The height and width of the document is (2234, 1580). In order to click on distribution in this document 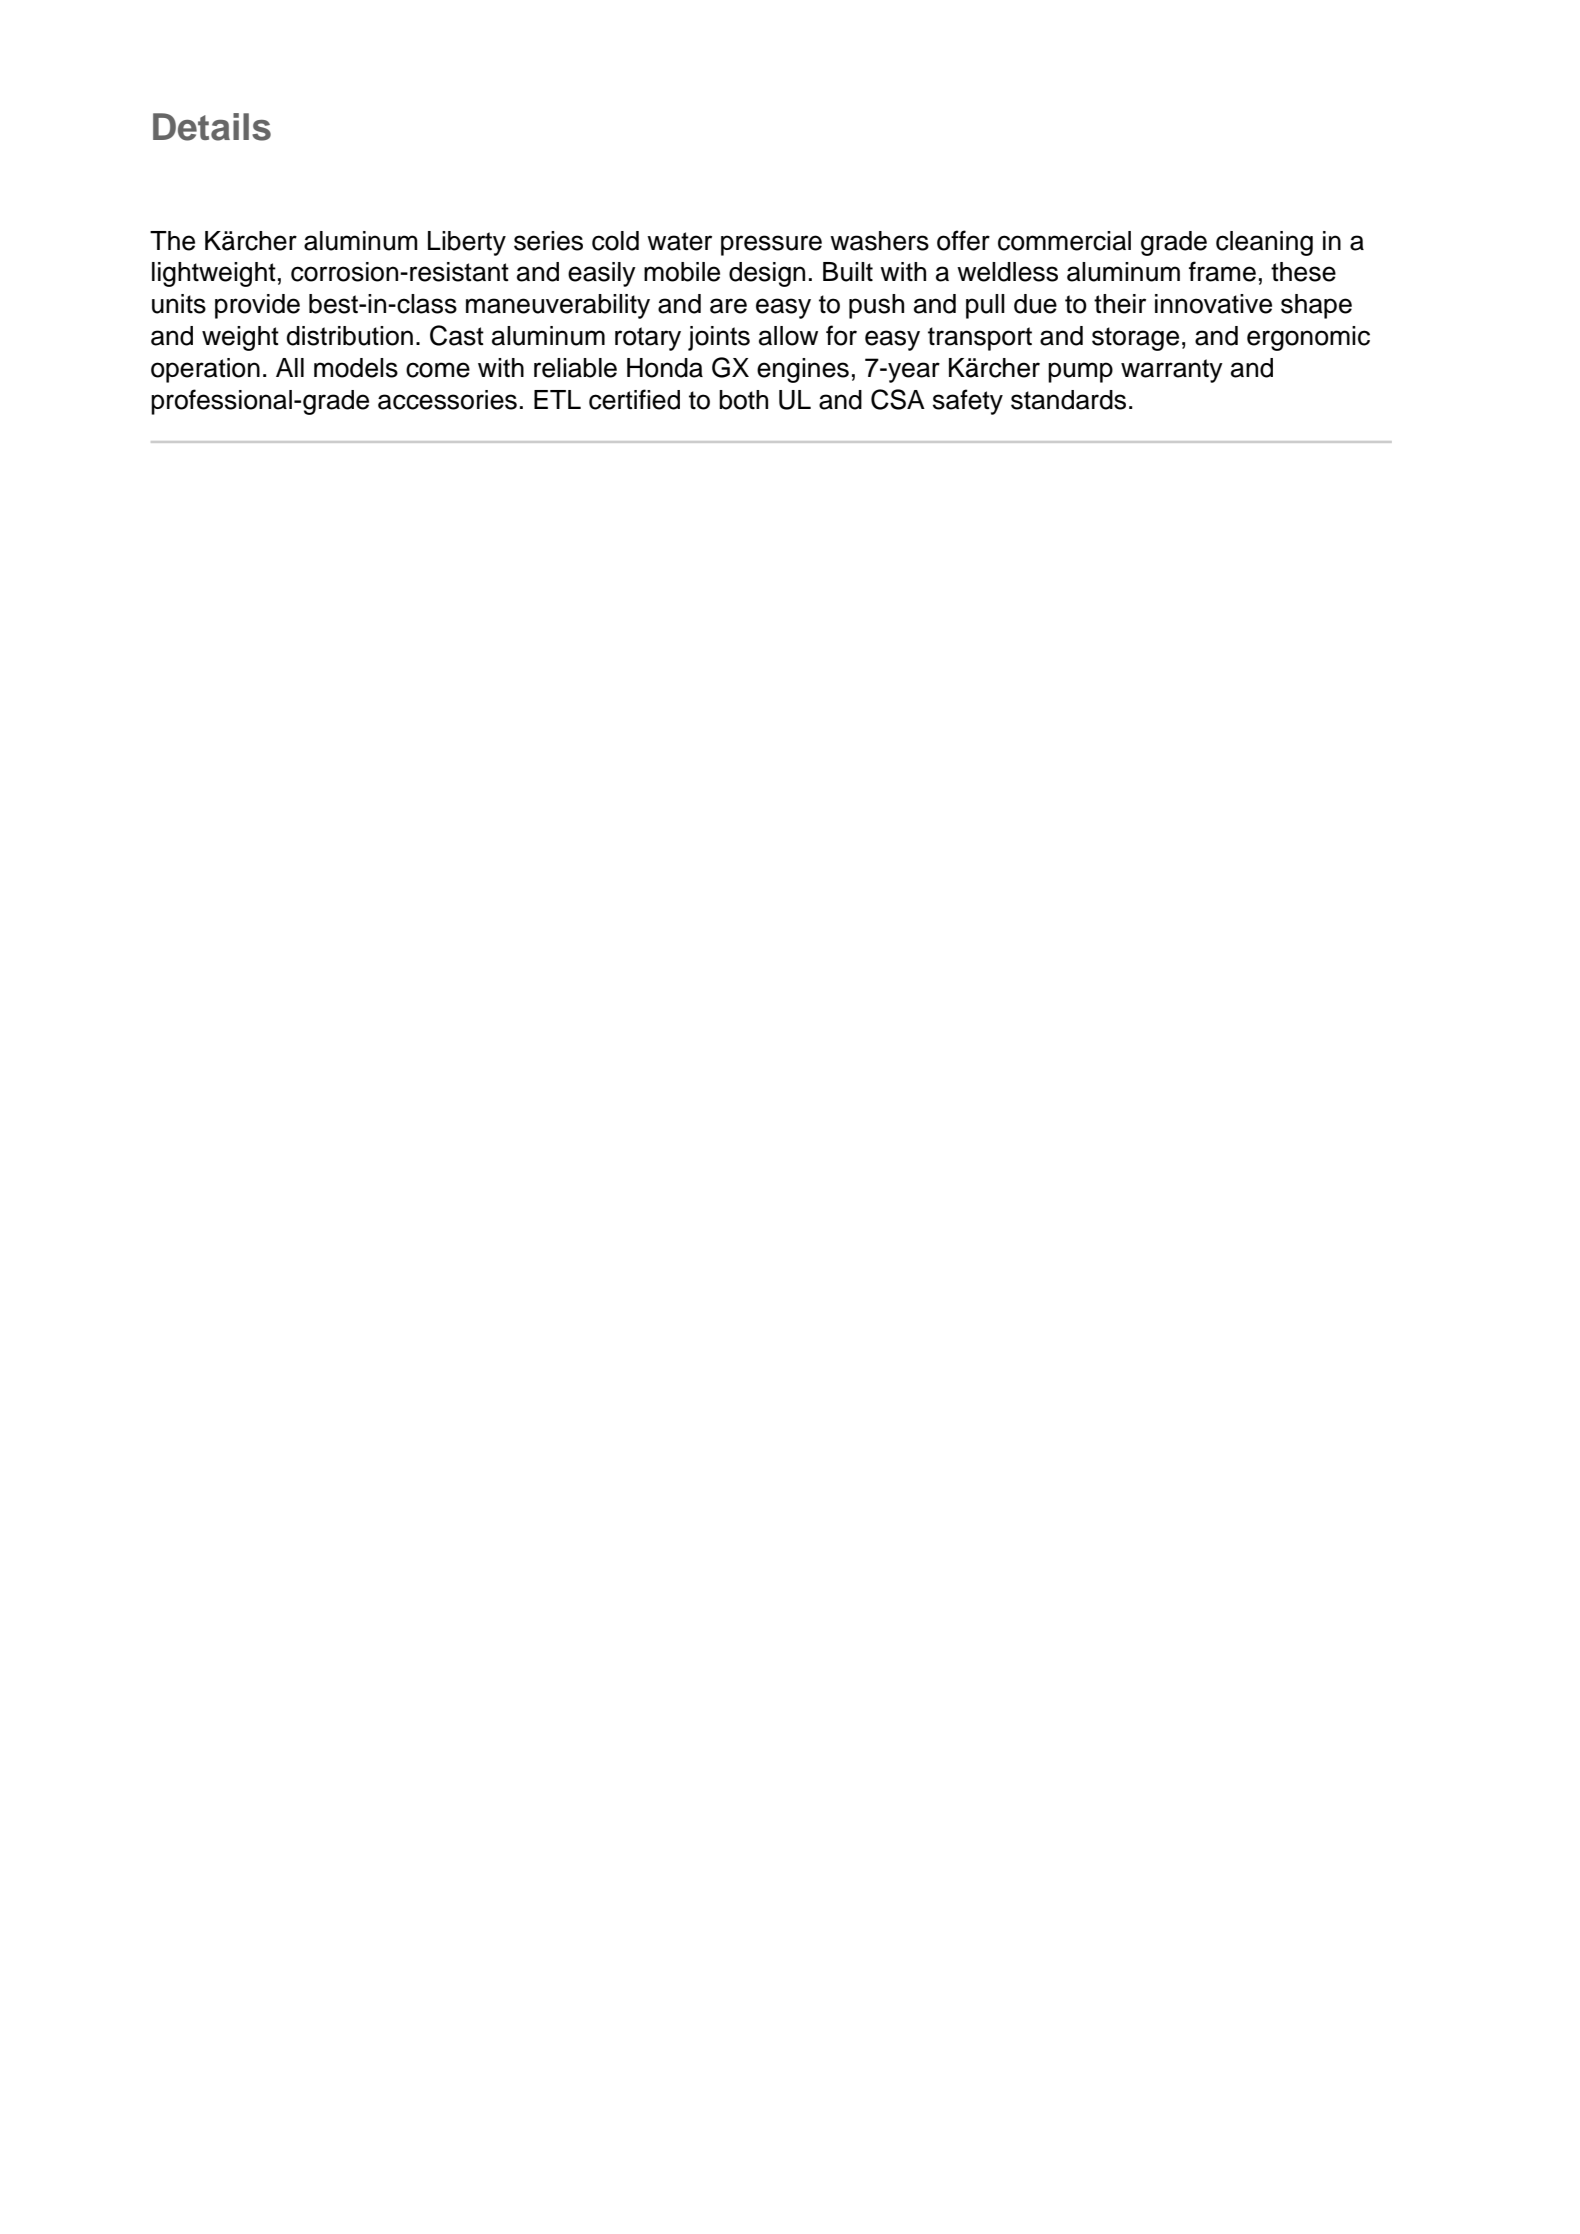, I will do `click(350, 336)`.
